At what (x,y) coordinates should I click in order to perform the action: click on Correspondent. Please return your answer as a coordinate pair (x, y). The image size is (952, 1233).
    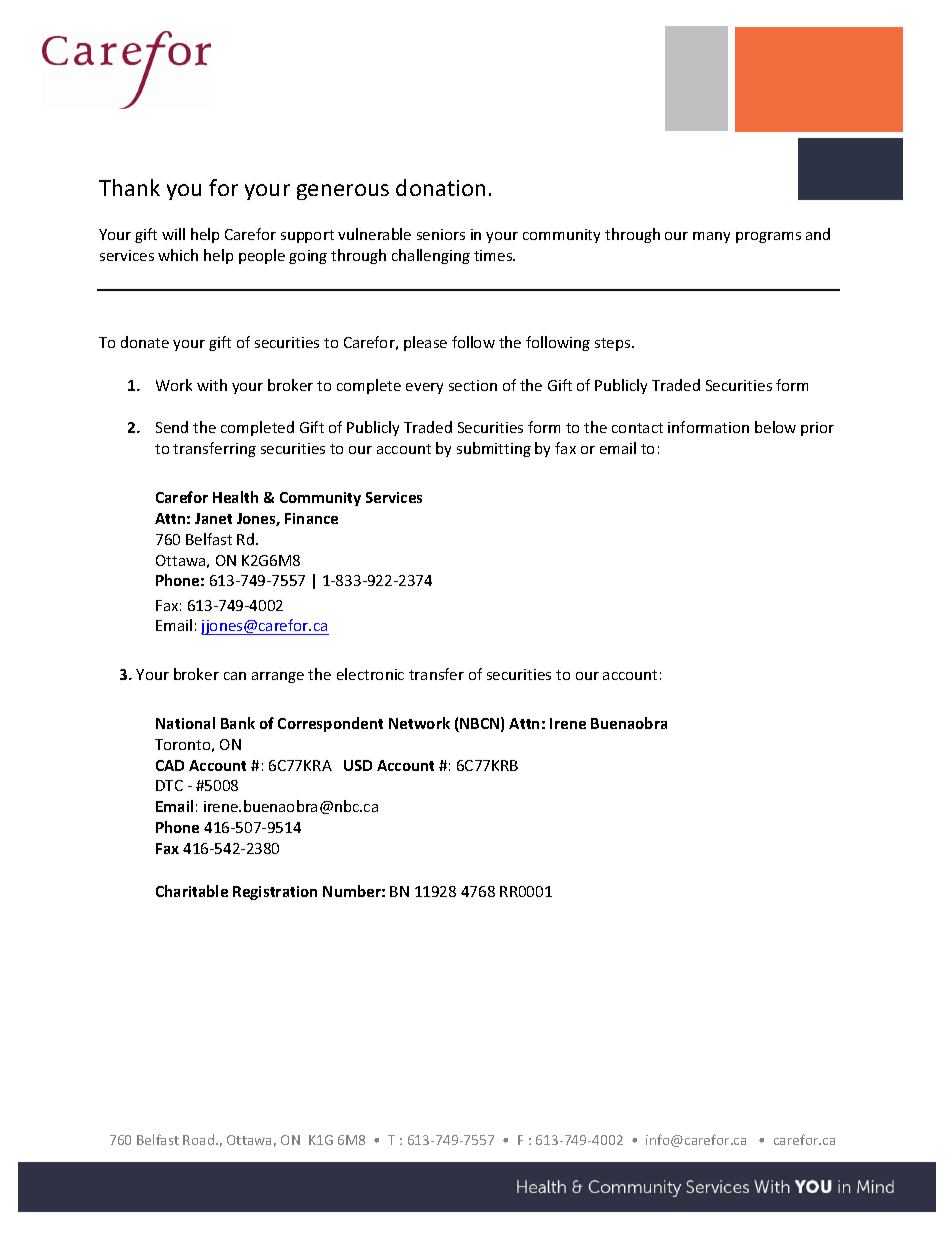
    Looking at the image, I should click on (330, 724).
